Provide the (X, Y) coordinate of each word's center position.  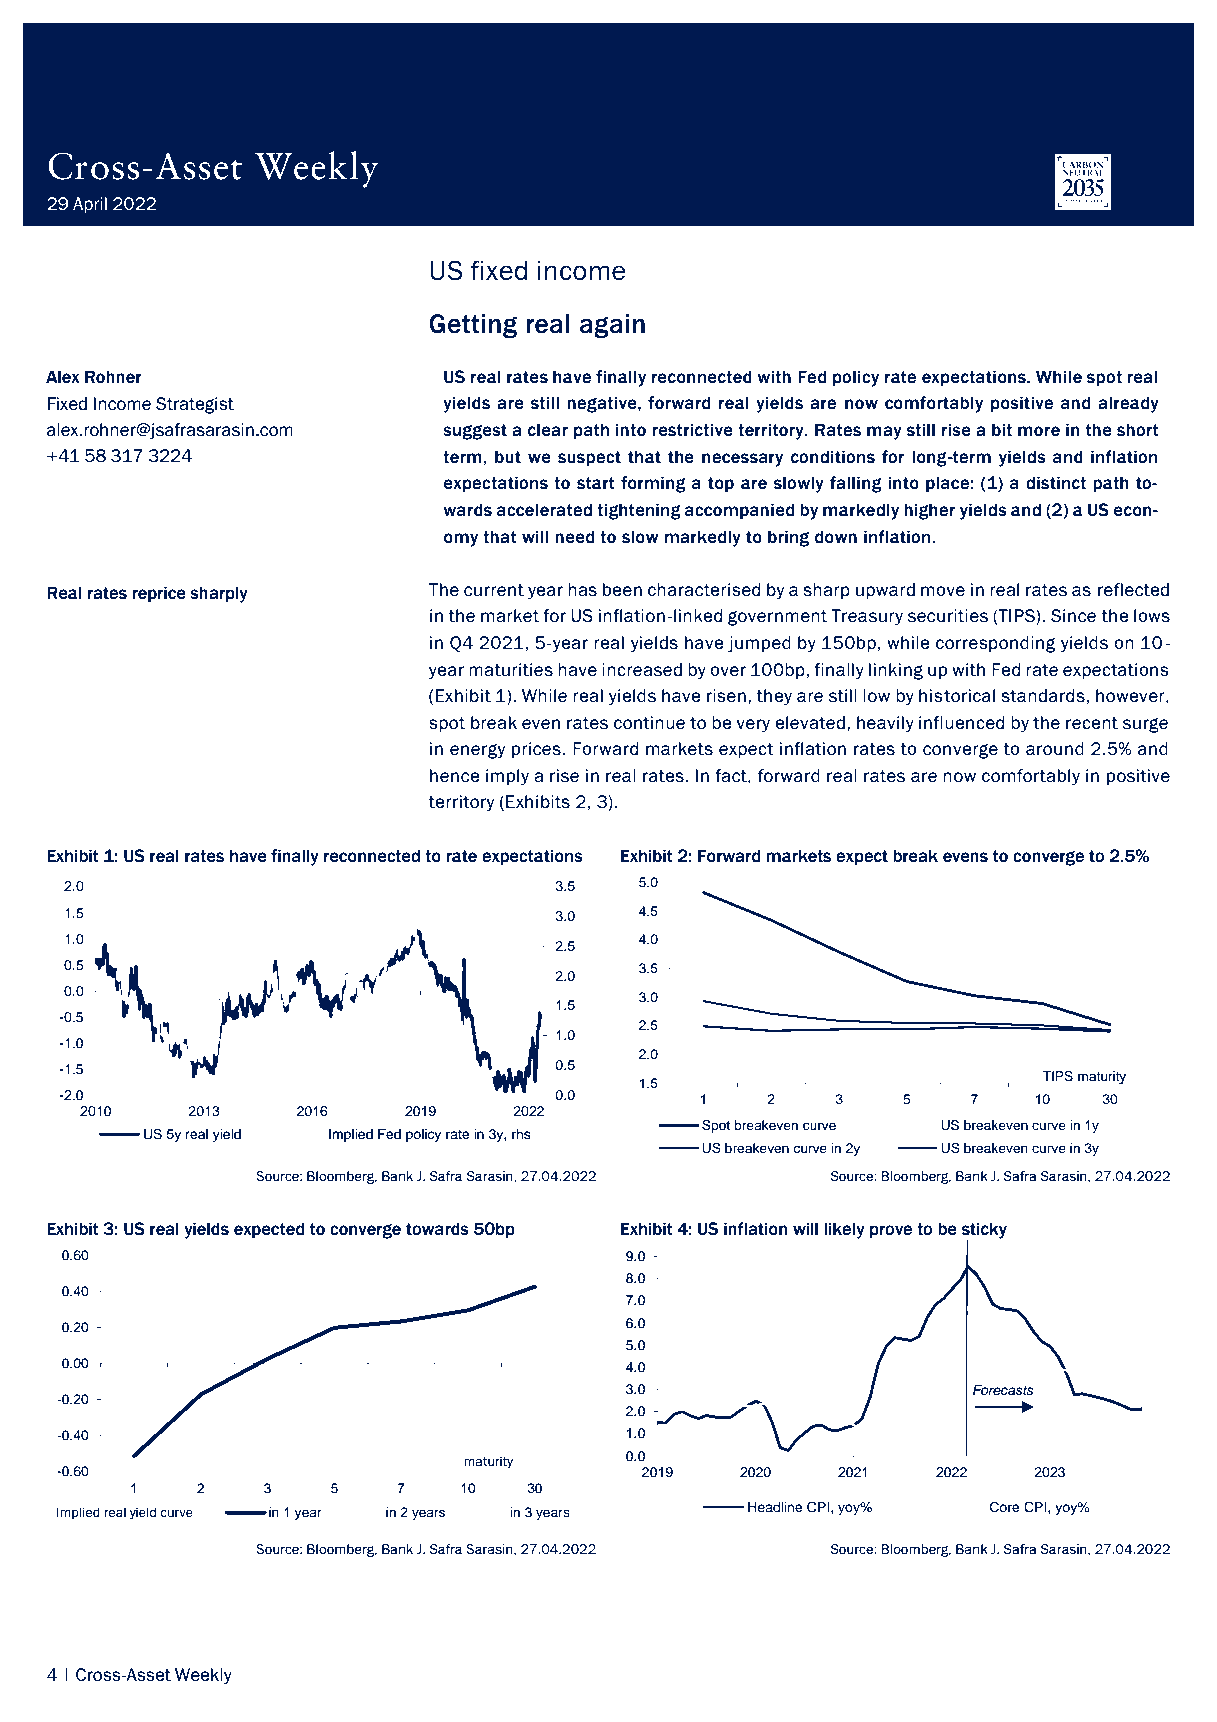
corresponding (996, 644)
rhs (521, 1134)
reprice (159, 594)
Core (1005, 1507)
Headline (775, 1507)
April (90, 205)
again (612, 326)
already (1128, 404)
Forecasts (1003, 1390)
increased (642, 670)
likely (844, 1230)
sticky (984, 1230)
